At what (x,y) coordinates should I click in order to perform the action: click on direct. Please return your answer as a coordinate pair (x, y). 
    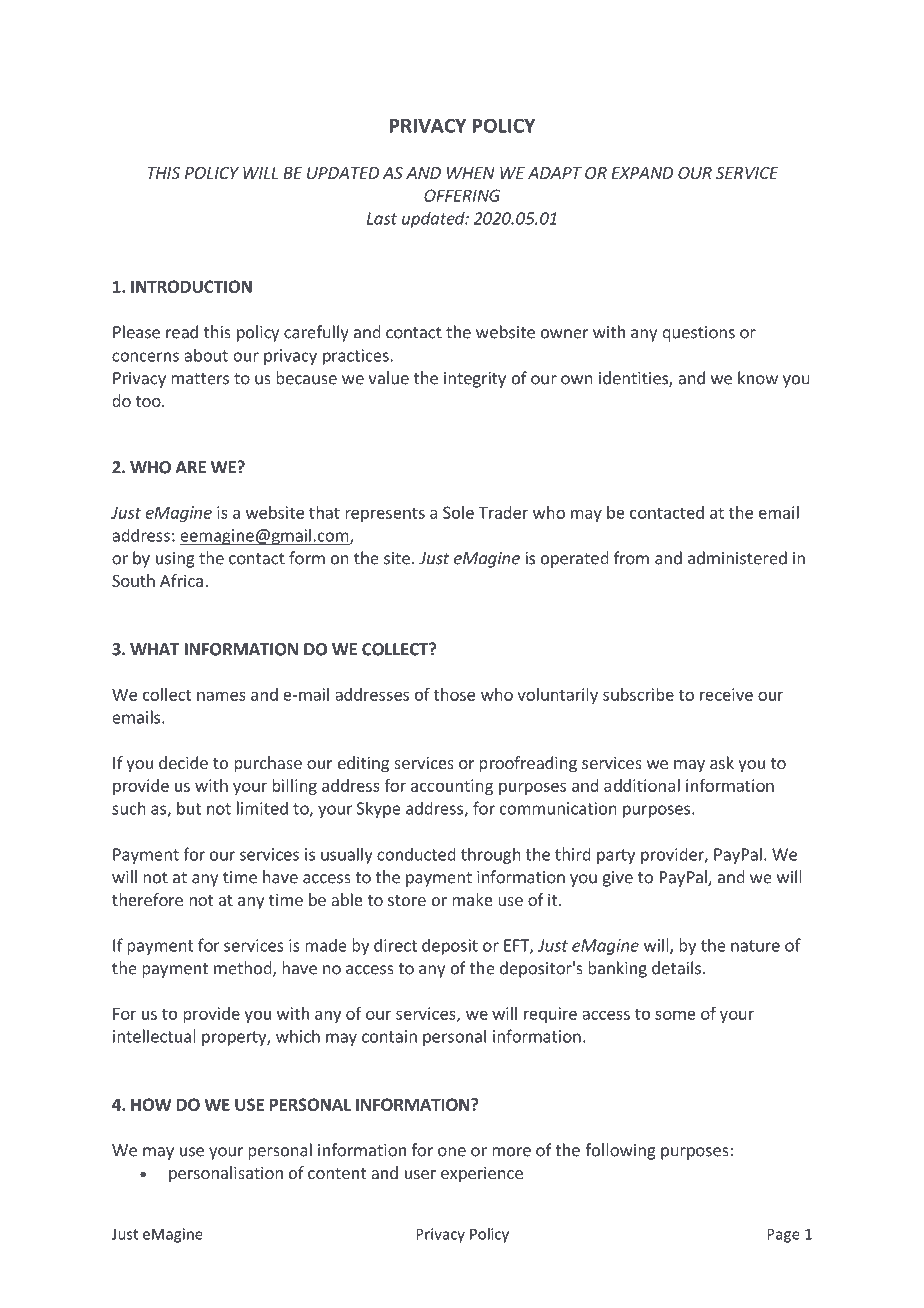
    Looking at the image, I should click on (395, 945).
